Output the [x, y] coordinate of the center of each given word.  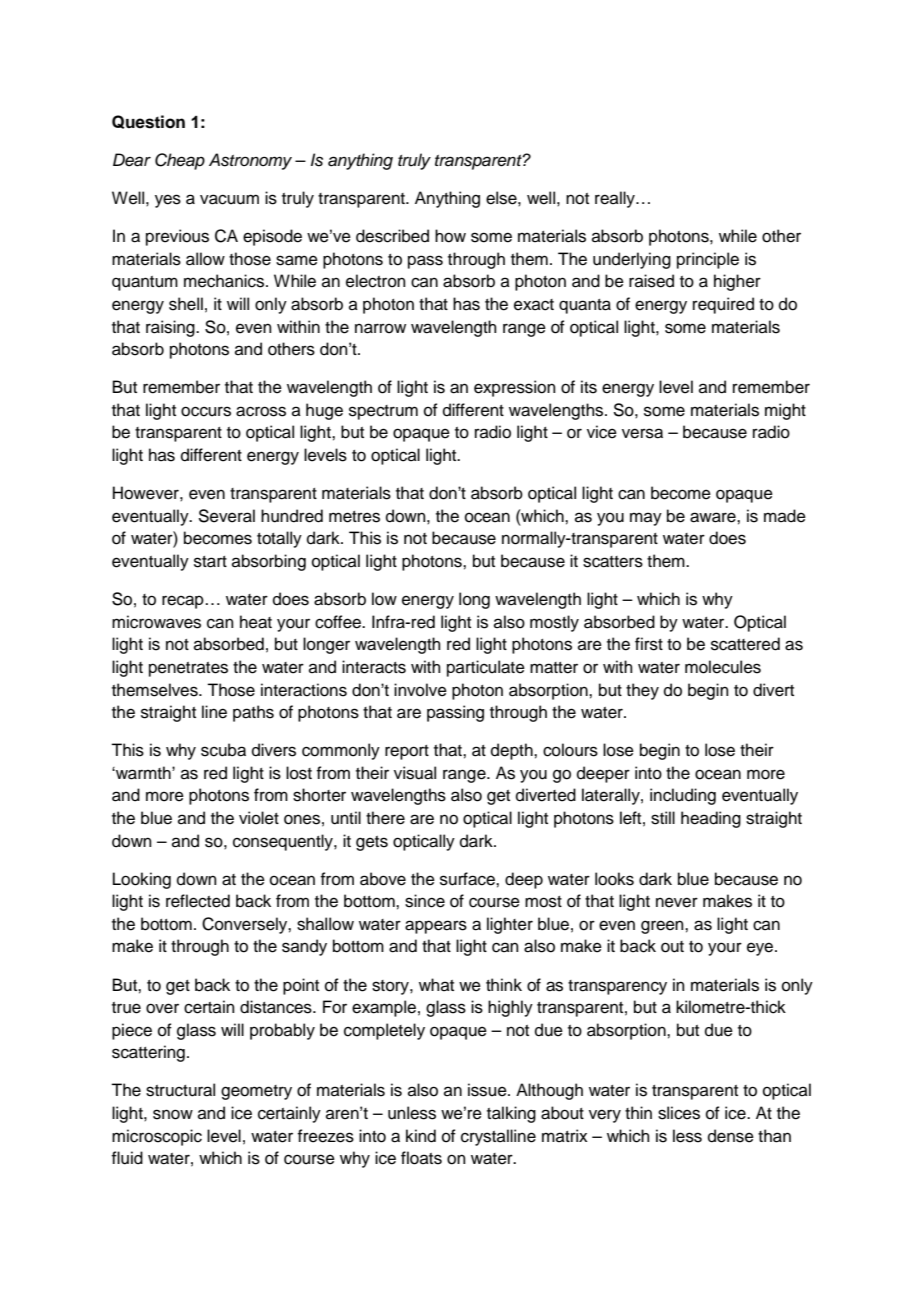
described [392, 236]
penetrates [188, 669]
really [616, 199]
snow [173, 1114]
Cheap [180, 161]
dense [731, 1136]
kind [421, 1136]
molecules [723, 667]
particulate [486, 668]
